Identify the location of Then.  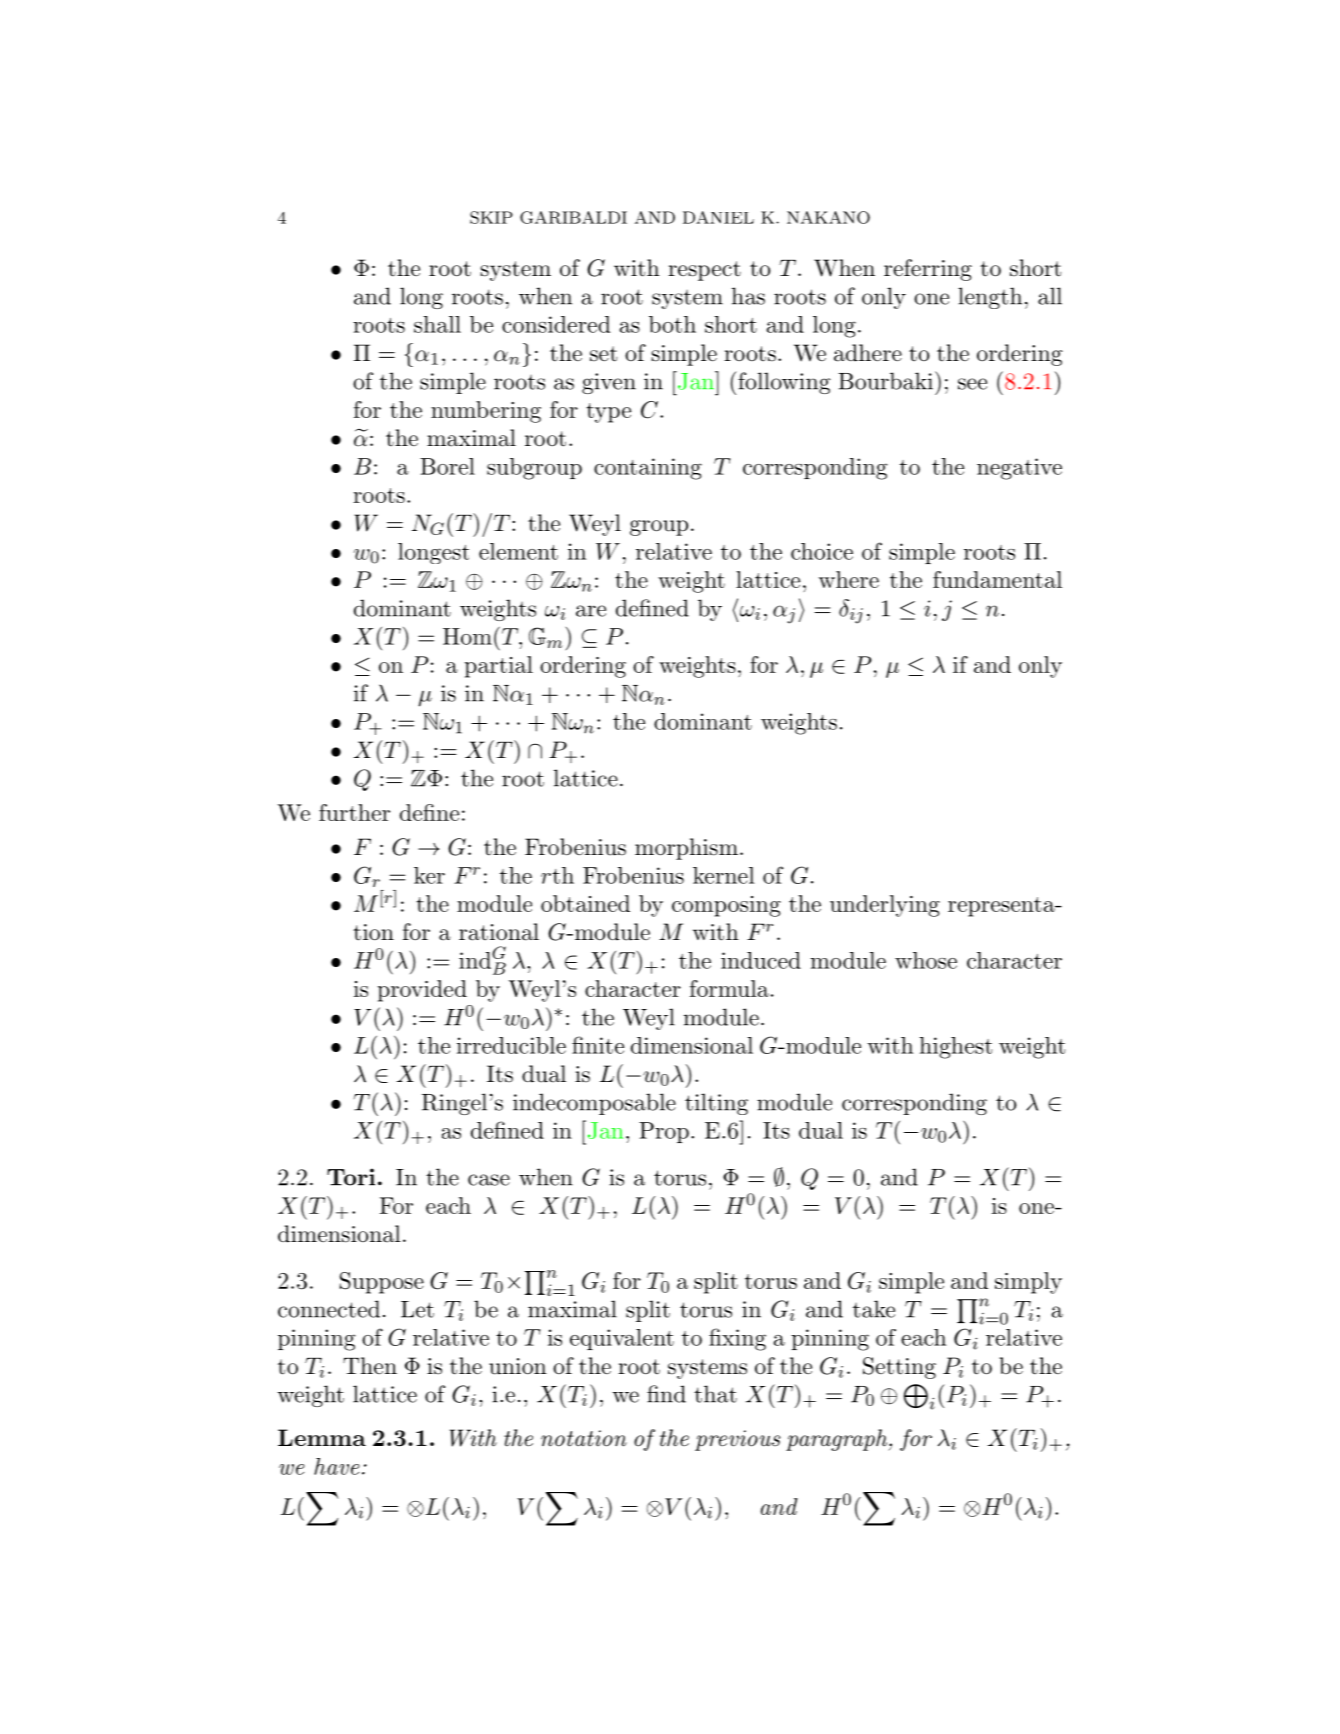
(370, 1365).
